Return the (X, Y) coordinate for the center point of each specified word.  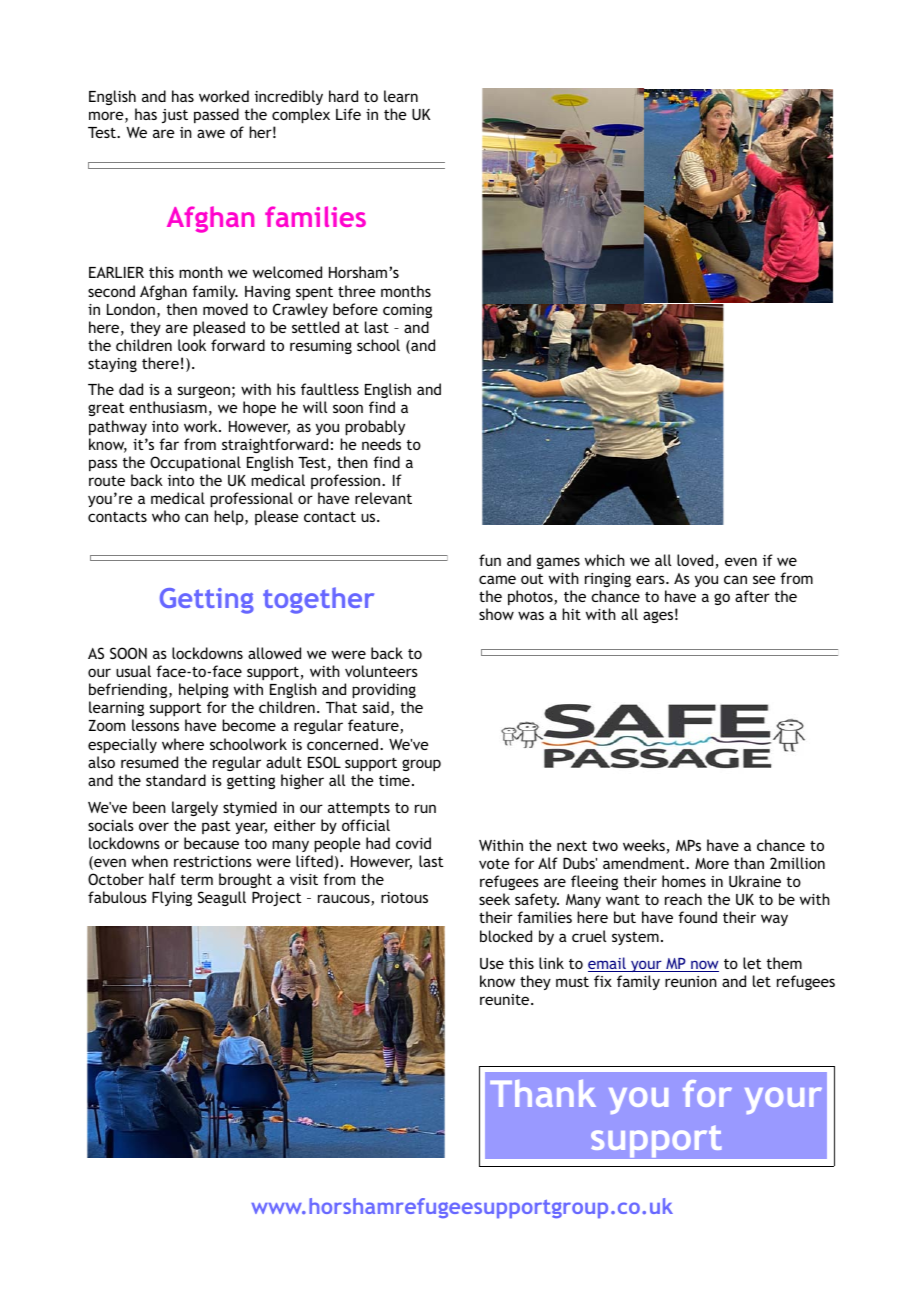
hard (343, 96)
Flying (172, 898)
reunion (691, 981)
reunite (506, 999)
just (175, 116)
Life (348, 114)
